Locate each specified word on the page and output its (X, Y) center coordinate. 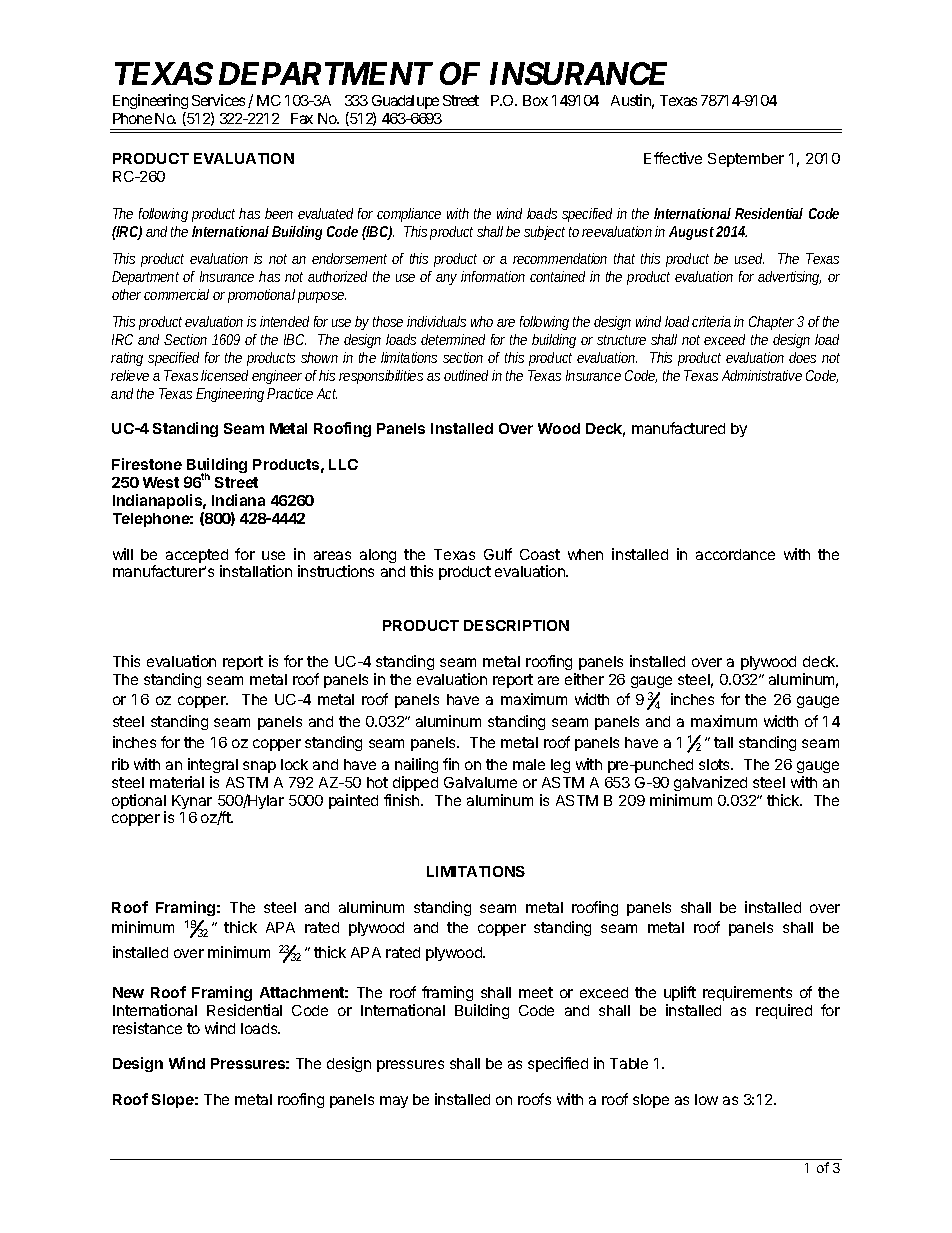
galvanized (710, 783)
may (394, 1102)
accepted (197, 557)
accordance (735, 554)
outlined (466, 375)
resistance (147, 1028)
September (746, 160)
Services (218, 100)
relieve (130, 375)
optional (139, 803)
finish (403, 800)
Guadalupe (405, 102)
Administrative (762, 375)
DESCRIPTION (516, 625)
